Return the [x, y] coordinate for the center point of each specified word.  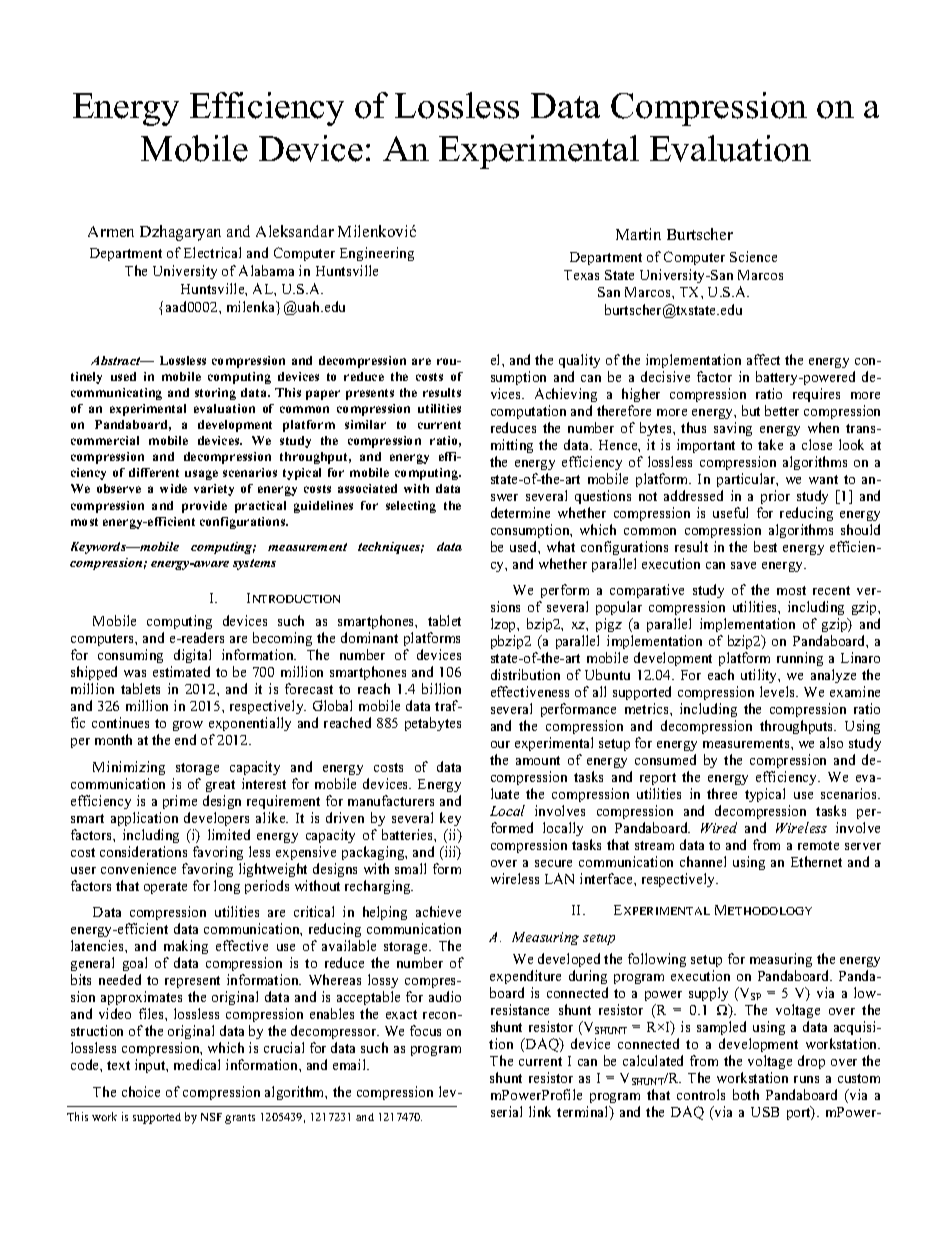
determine [520, 512]
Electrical [212, 252]
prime [180, 802]
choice [141, 1091]
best [765, 546]
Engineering [377, 254]
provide [204, 507]
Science [753, 256]
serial [506, 1111]
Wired [719, 827]
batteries [408, 834]
